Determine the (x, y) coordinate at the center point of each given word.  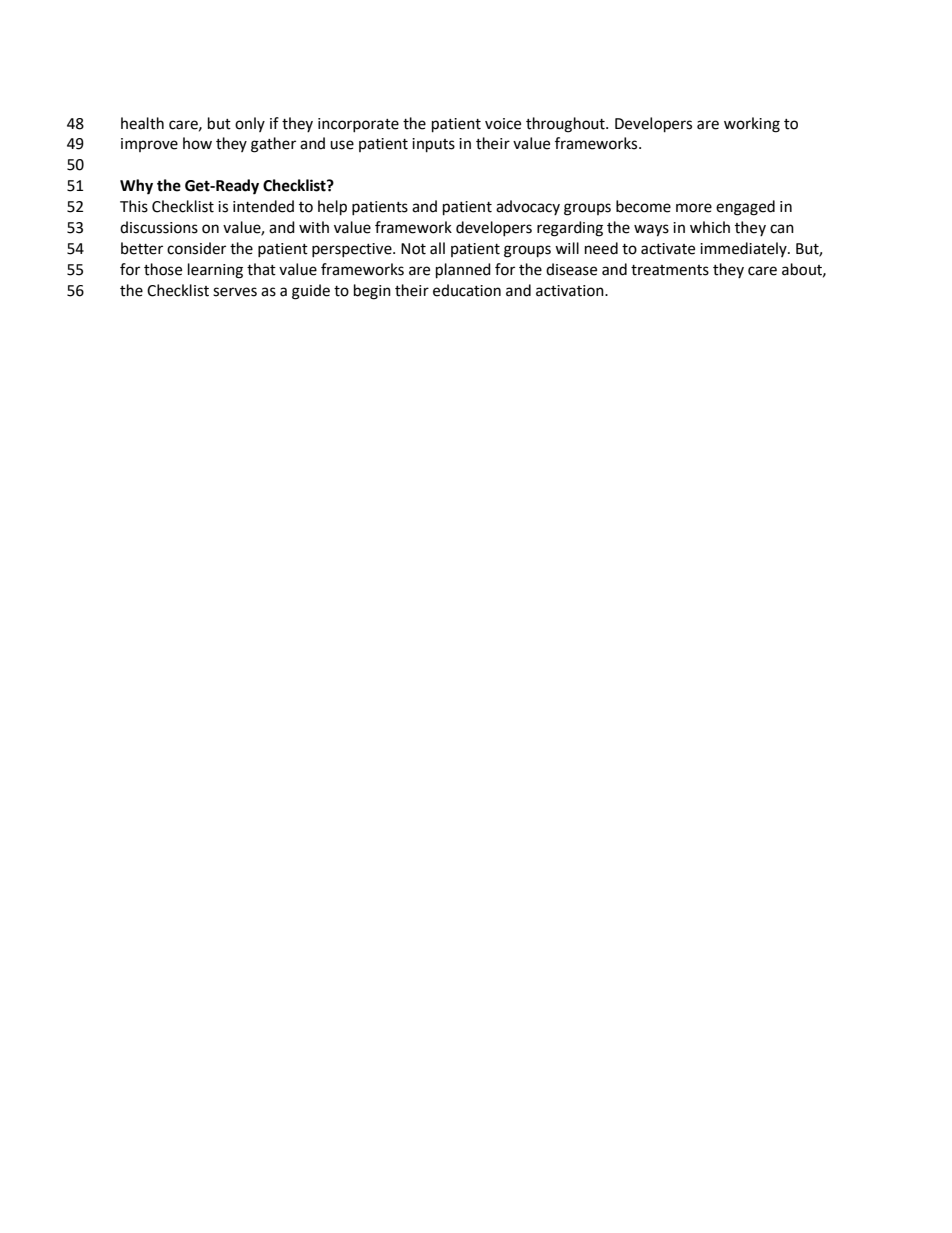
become (643, 206)
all (437, 248)
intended (263, 206)
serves (235, 292)
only (250, 124)
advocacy (528, 207)
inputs (433, 145)
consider (196, 248)
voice (503, 124)
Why (136, 187)
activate (668, 249)
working (752, 125)
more (694, 208)
